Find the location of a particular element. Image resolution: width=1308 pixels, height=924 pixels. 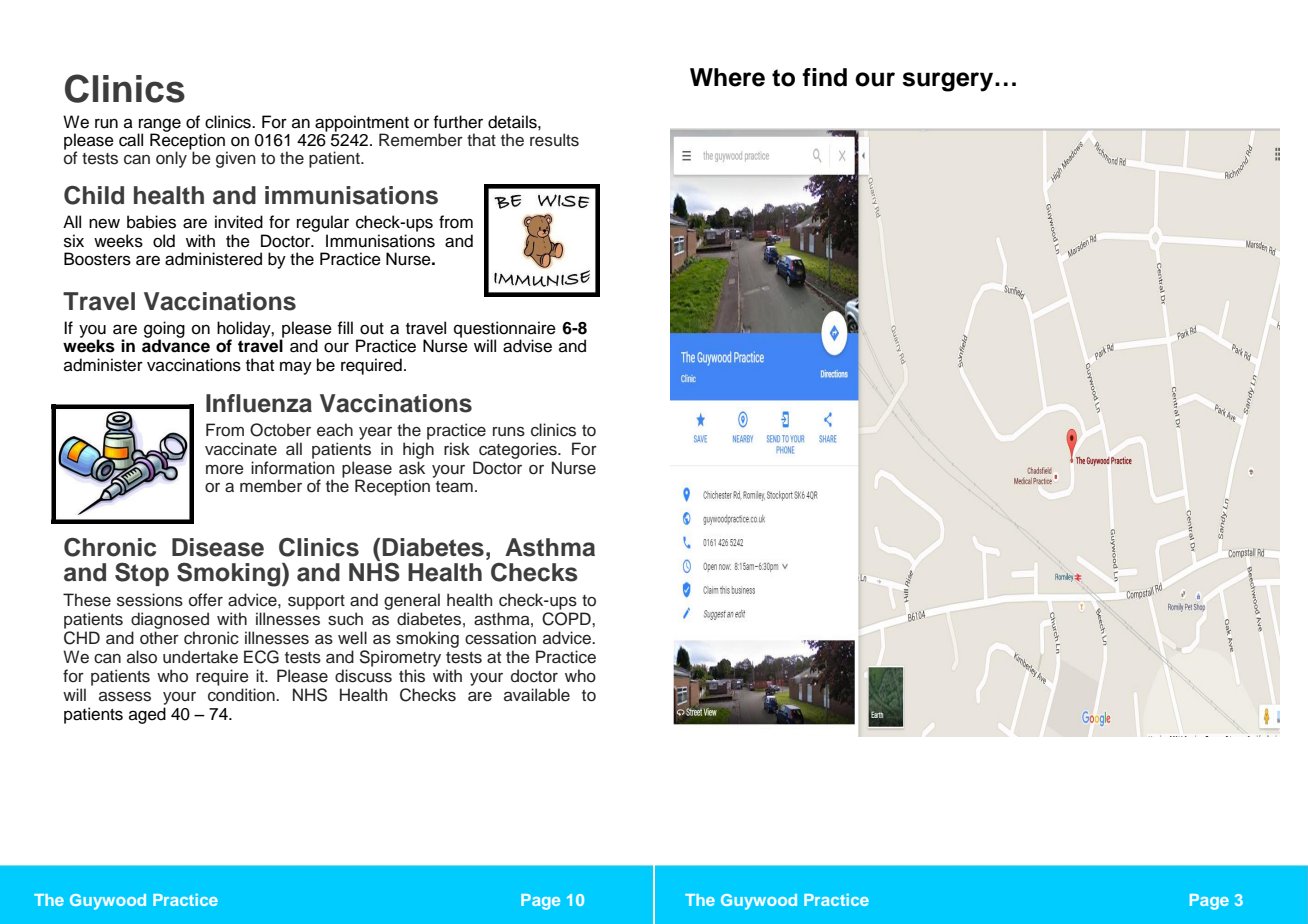

categories is located at coordinates (519, 450).
